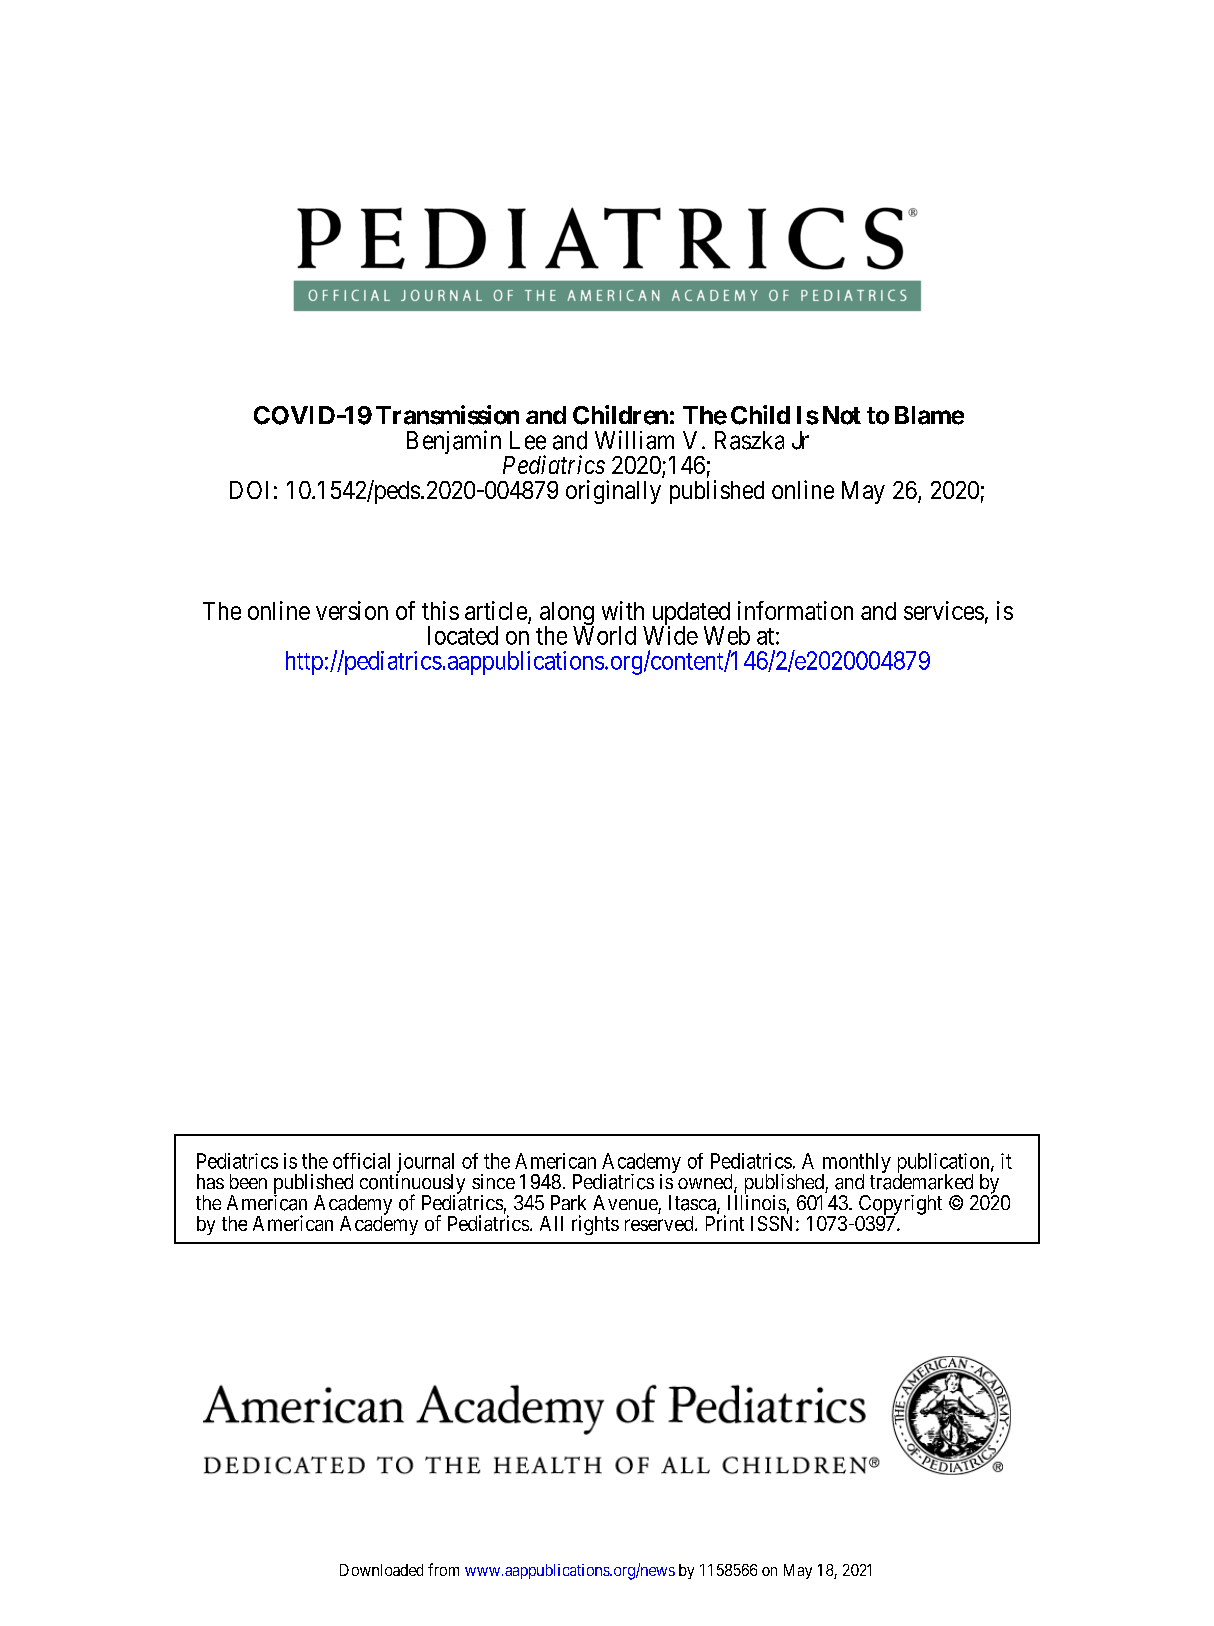 The height and width of the screenshot is (1626, 1214). I want to click on Wide, so click(670, 635).
